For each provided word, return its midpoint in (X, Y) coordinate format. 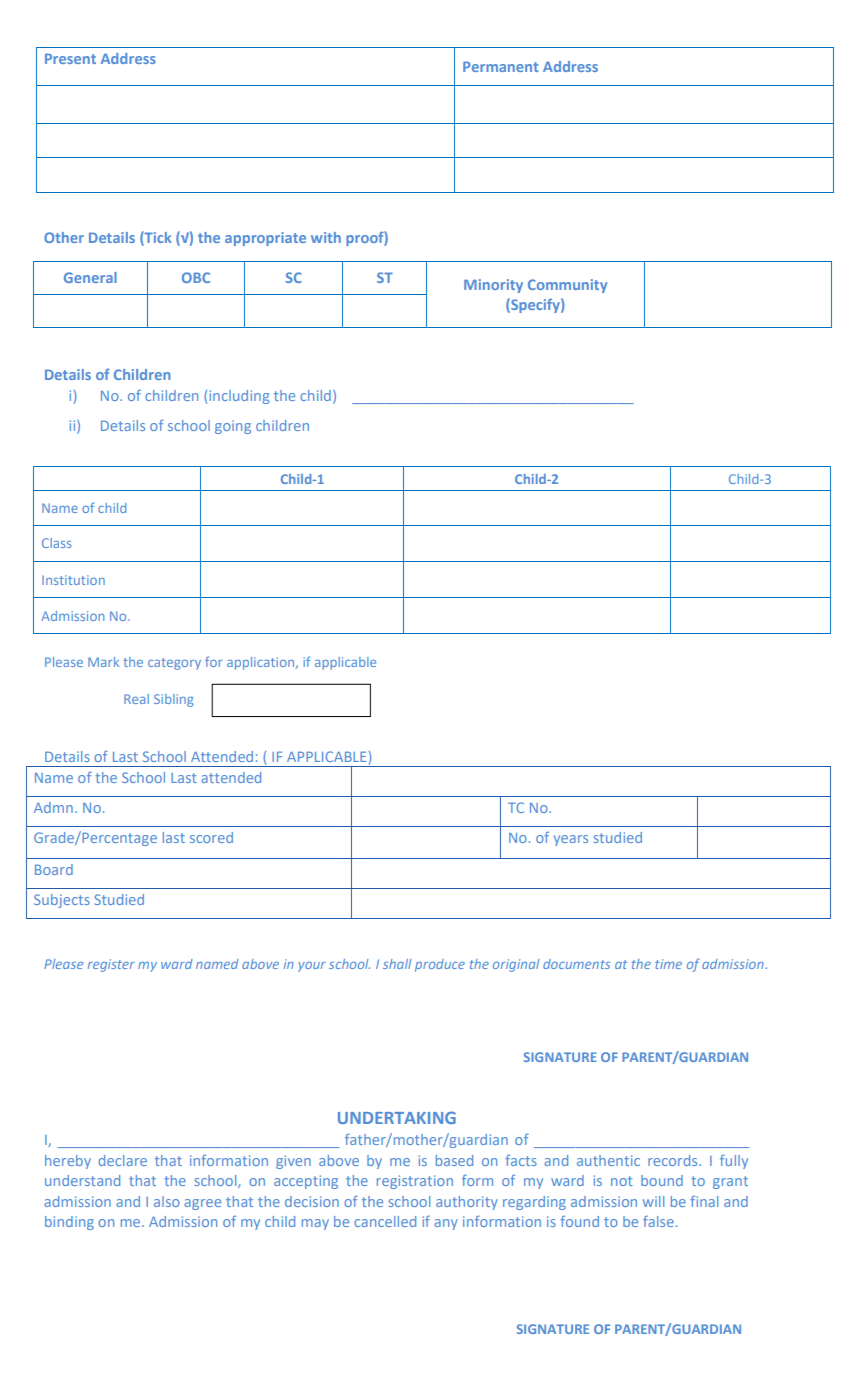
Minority (493, 286)
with (326, 237)
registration (415, 1182)
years (571, 840)
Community (567, 286)
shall (397, 964)
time (668, 964)
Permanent (500, 66)
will (653, 1201)
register (111, 965)
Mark (103, 662)
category (174, 664)
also (167, 1201)
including (239, 397)
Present (70, 58)
